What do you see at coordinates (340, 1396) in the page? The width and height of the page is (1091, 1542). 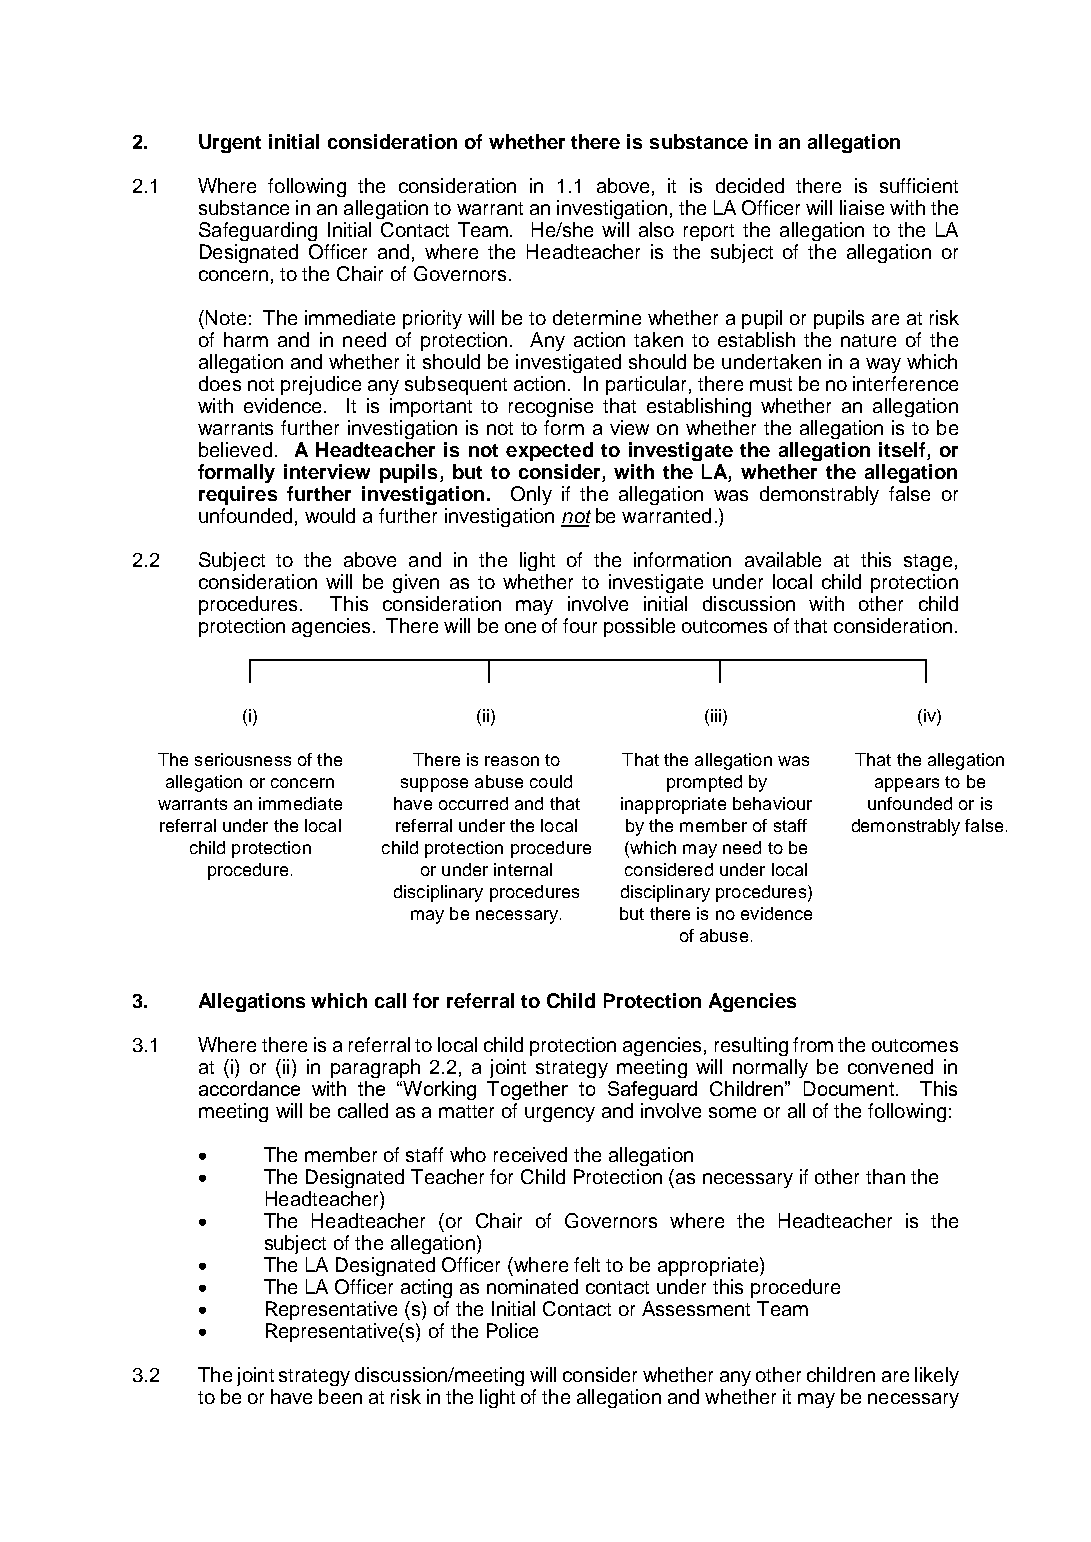 I see `been` at bounding box center [340, 1396].
